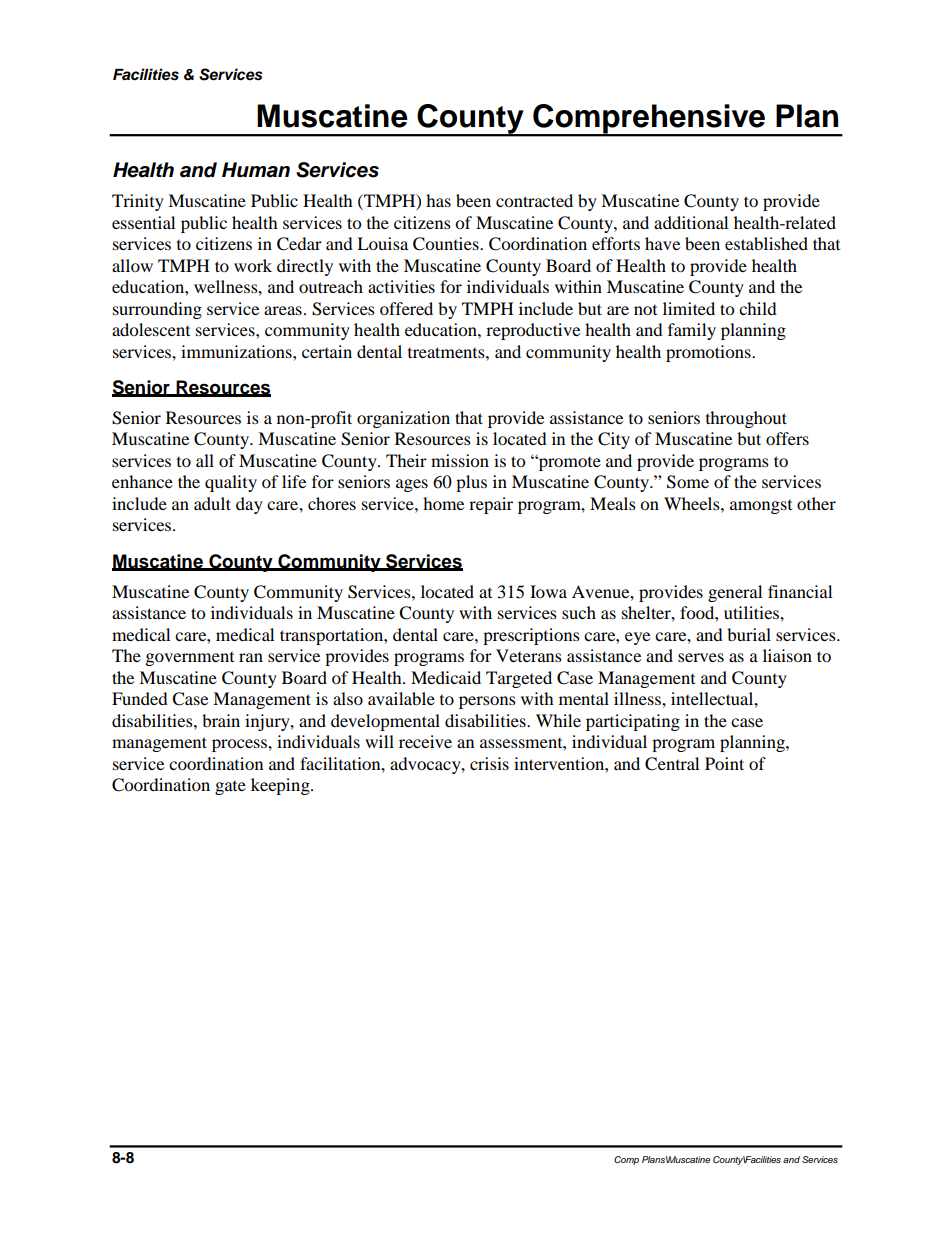 Image resolution: width=952 pixels, height=1233 pixels. I want to click on has, so click(438, 200).
